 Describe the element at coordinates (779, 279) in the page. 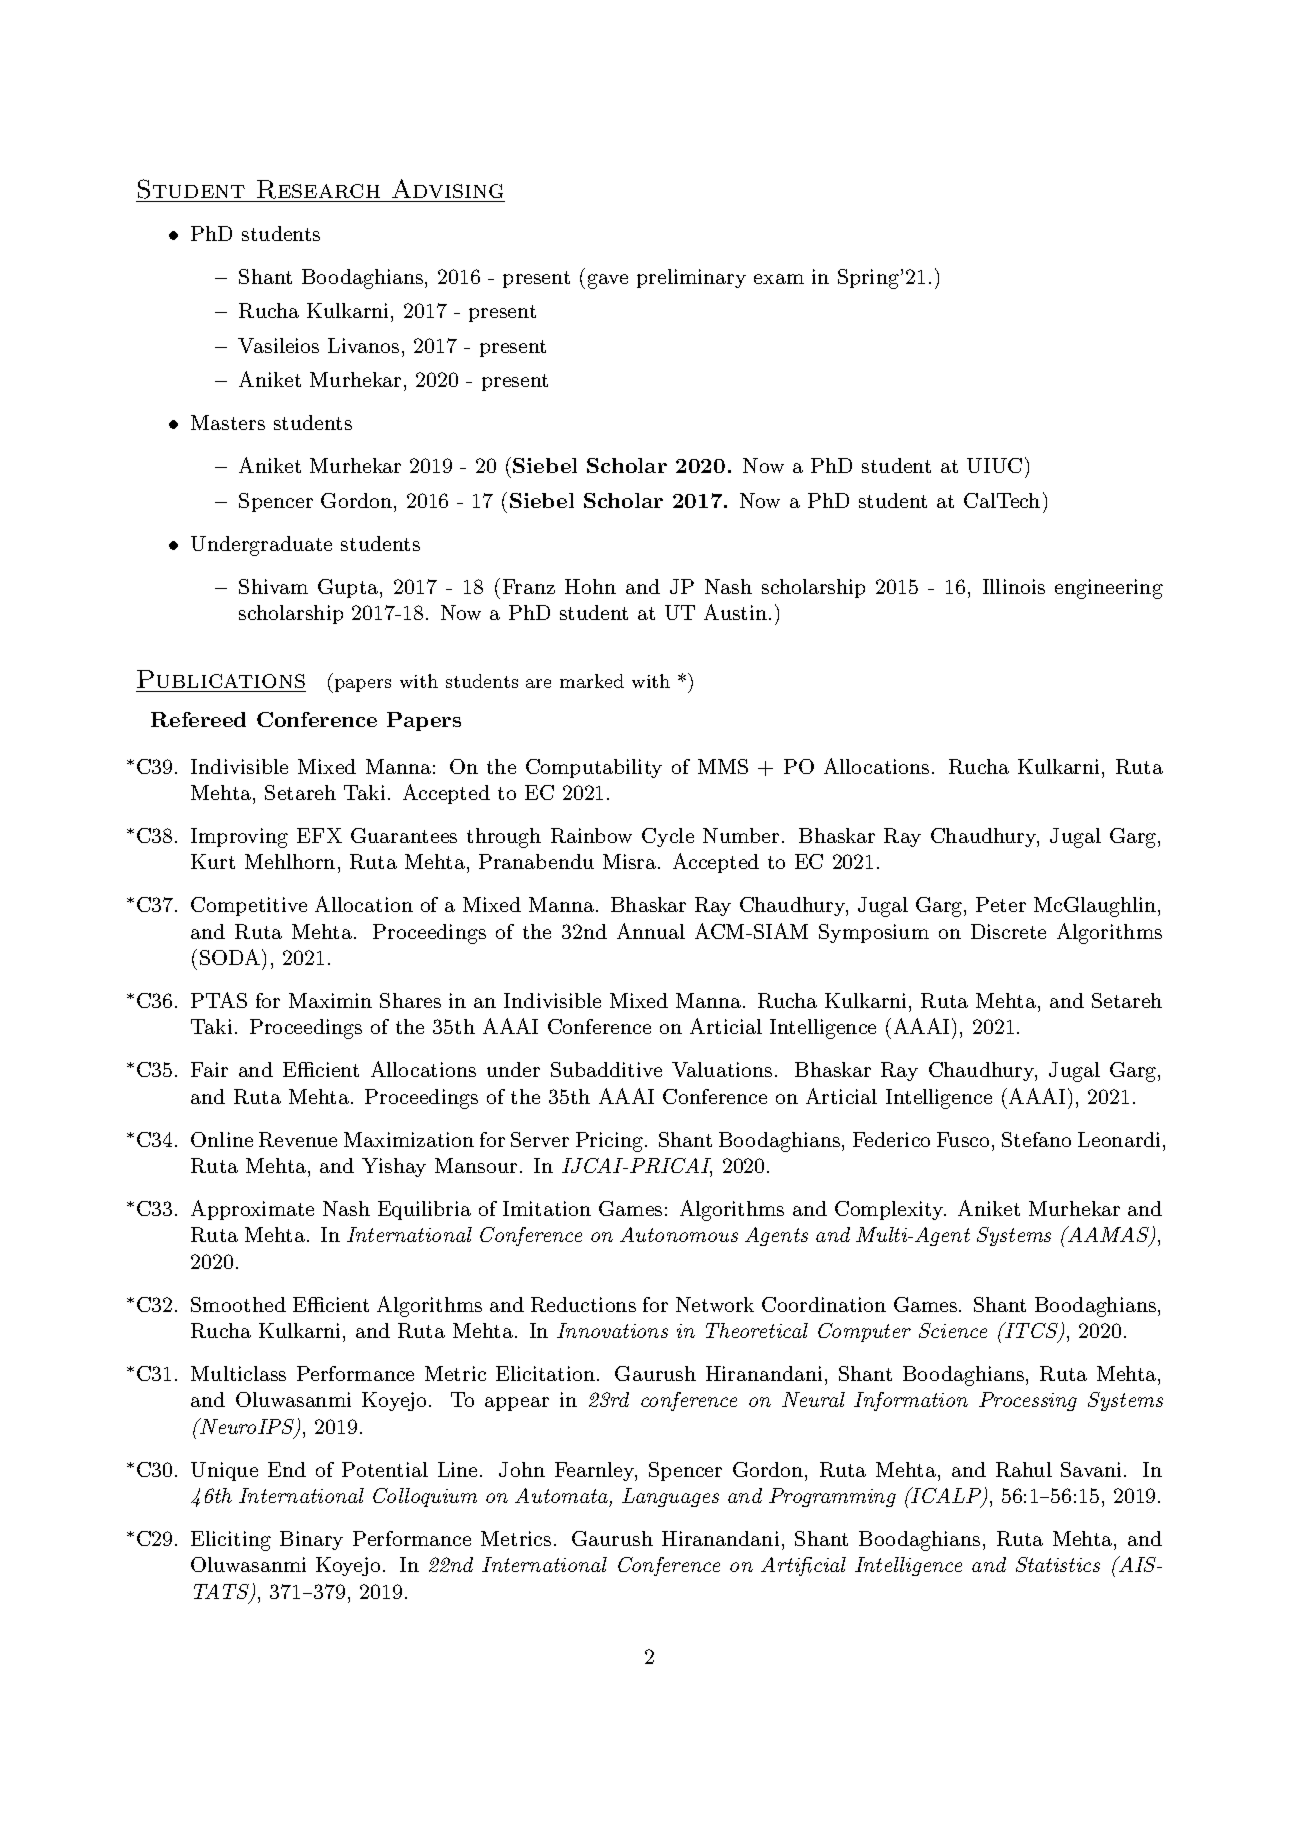

I see `exam` at that location.
